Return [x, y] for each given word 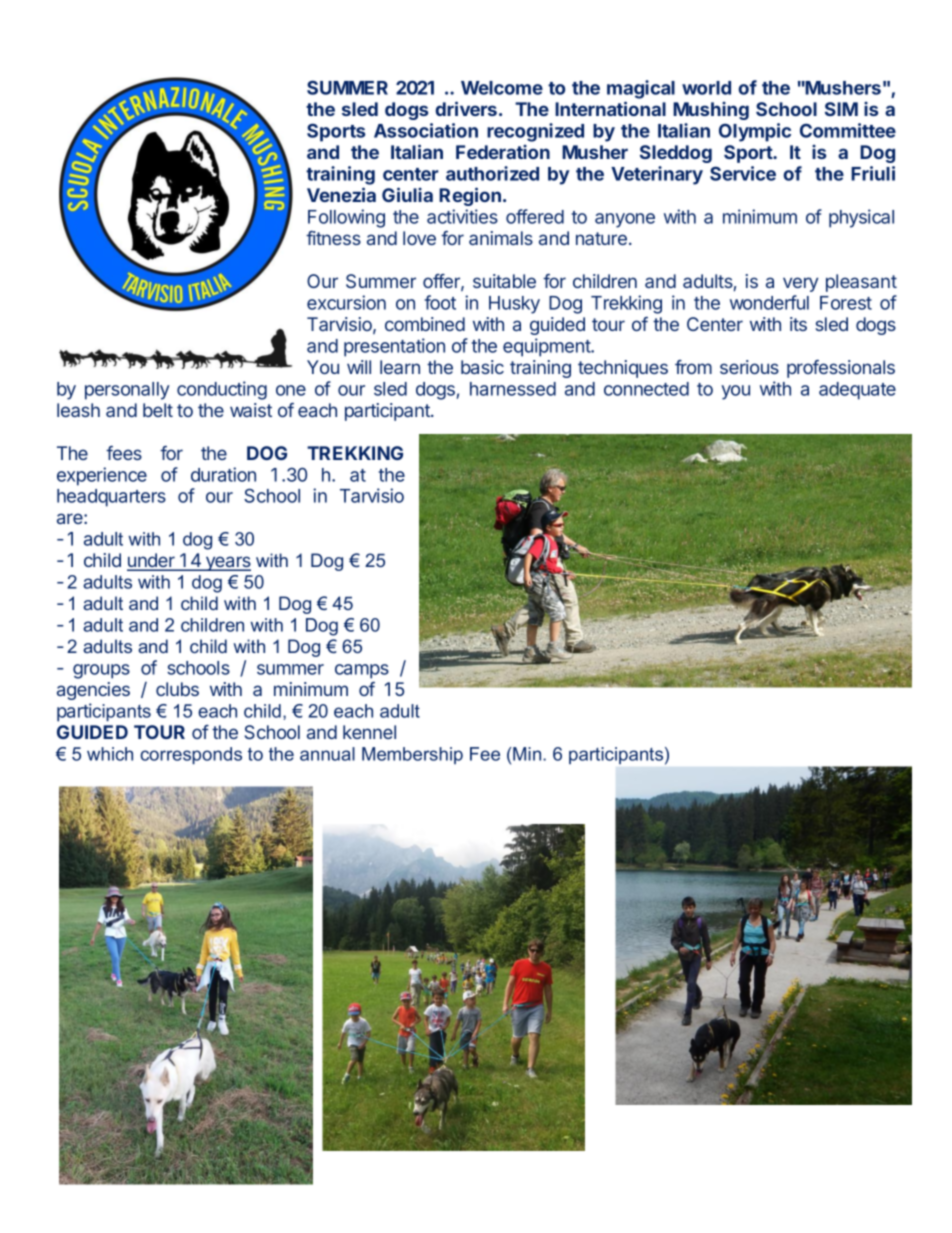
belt [158, 410]
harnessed [513, 389]
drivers [466, 108]
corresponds [191, 755]
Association [426, 130]
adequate [857, 391]
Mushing [711, 111]
